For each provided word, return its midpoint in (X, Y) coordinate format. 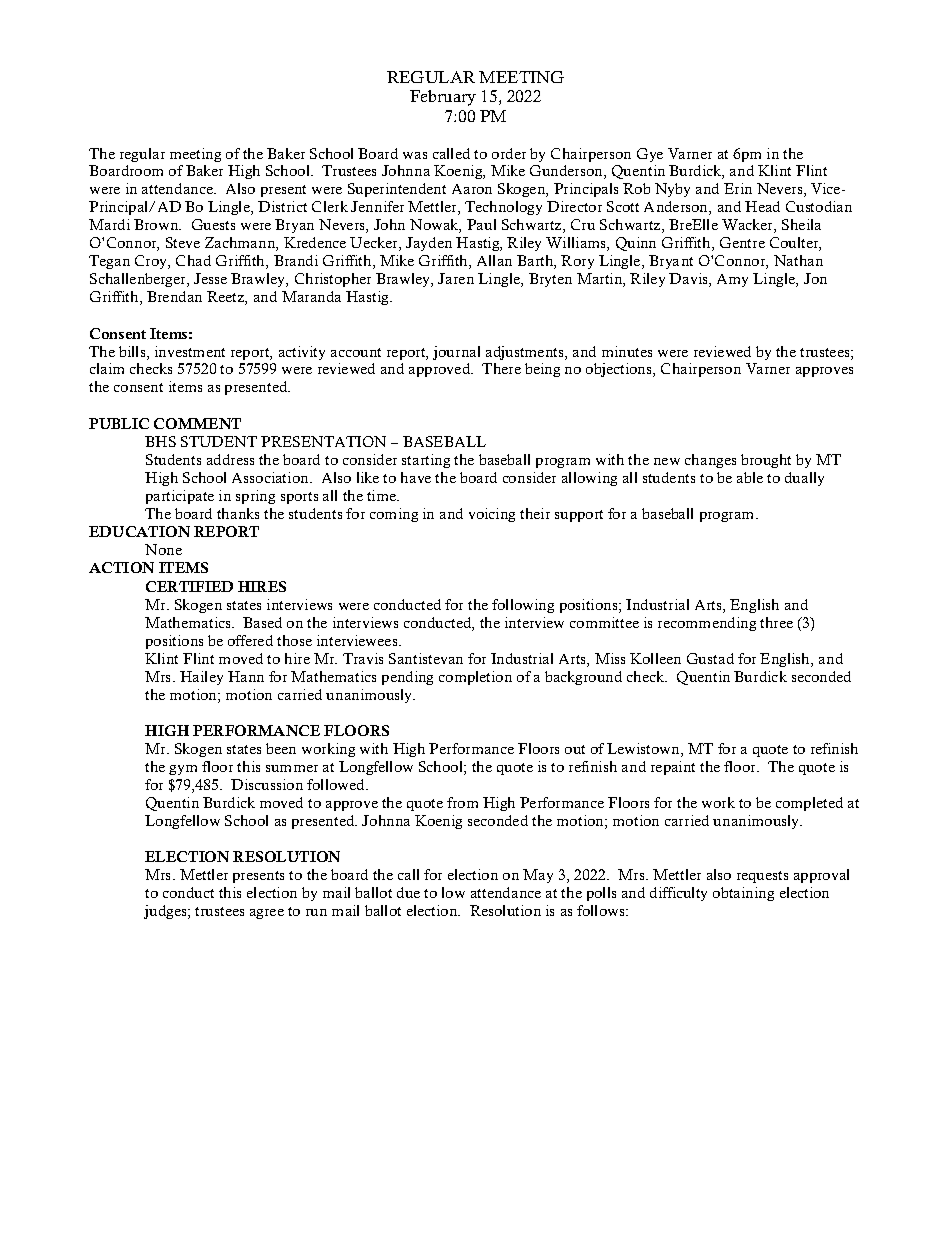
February (443, 98)
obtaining (743, 894)
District (282, 206)
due (408, 892)
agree (267, 914)
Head (762, 206)
